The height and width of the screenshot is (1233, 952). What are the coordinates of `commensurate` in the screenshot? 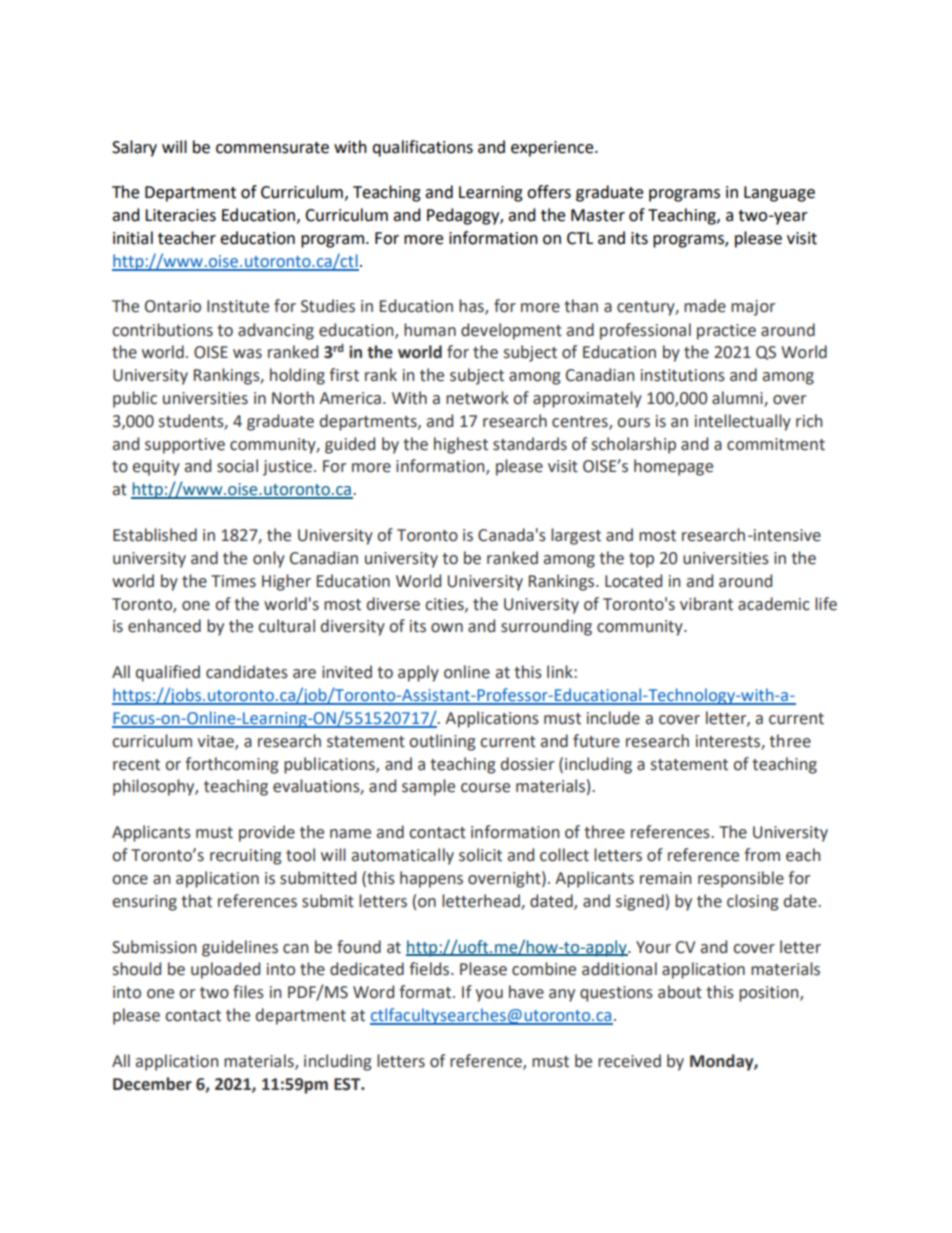 It's located at (272, 148).
